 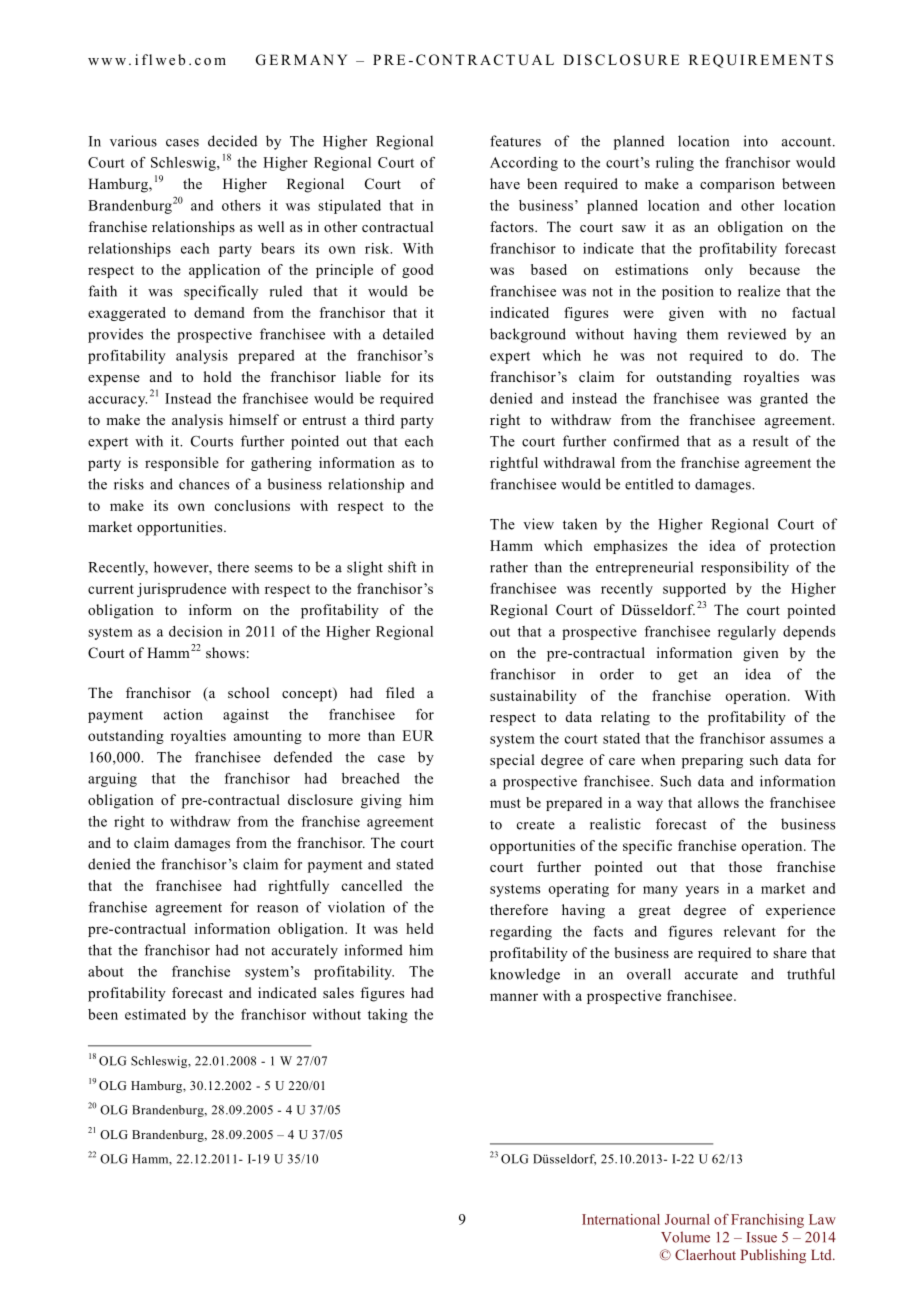 What do you see at coordinates (505, 803) in the screenshot?
I see `must` at bounding box center [505, 803].
